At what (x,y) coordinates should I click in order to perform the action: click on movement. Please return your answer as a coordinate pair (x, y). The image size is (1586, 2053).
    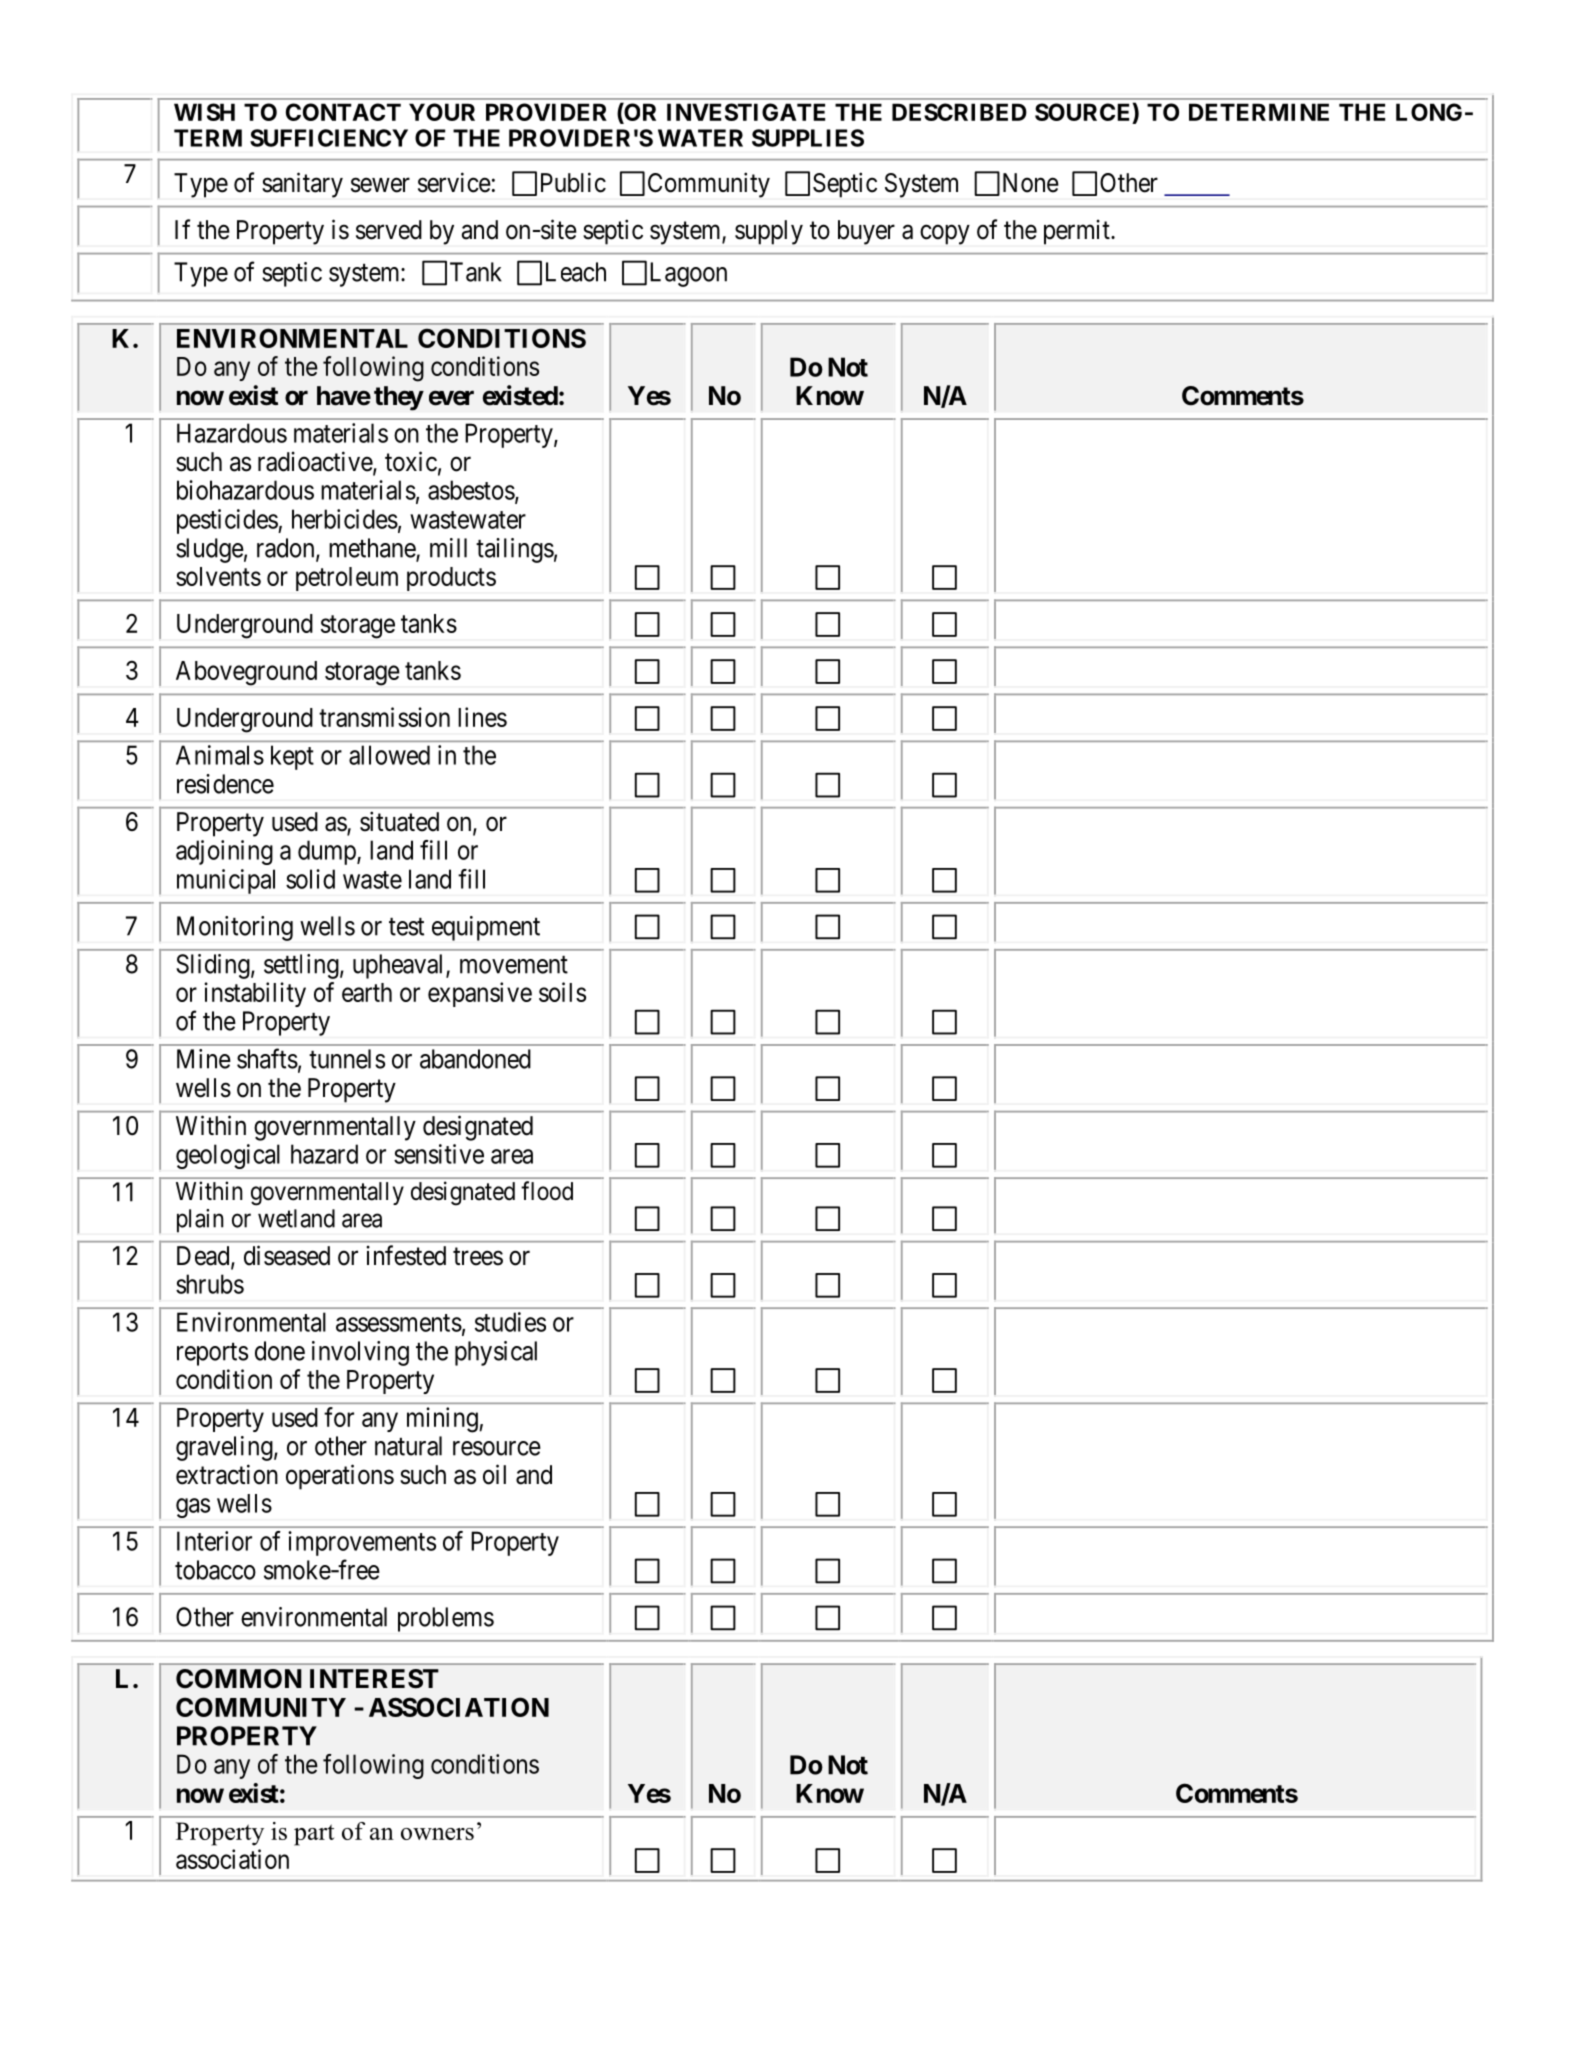
    Looking at the image, I should click on (514, 965).
